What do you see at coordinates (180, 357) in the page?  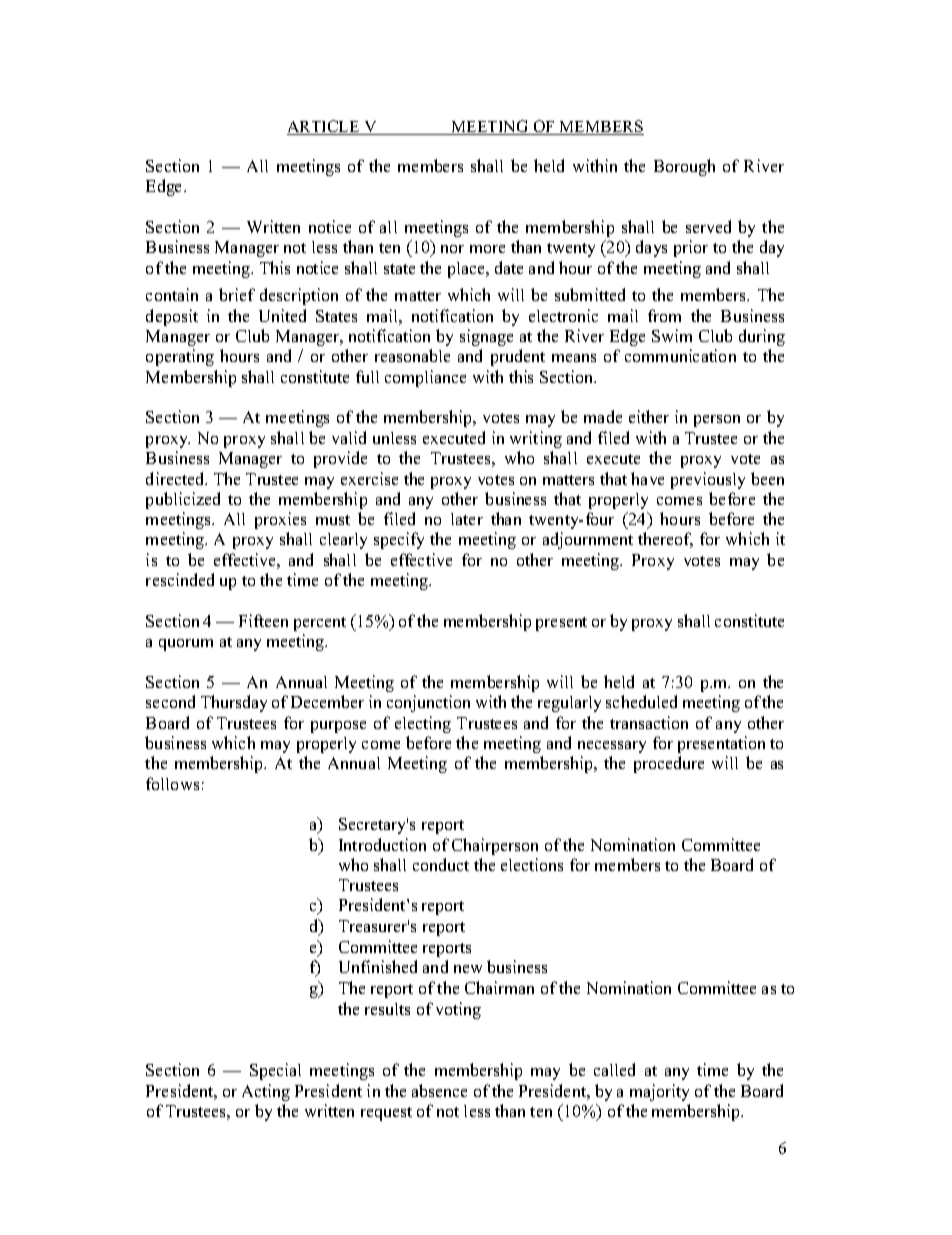 I see `operating` at bounding box center [180, 357].
